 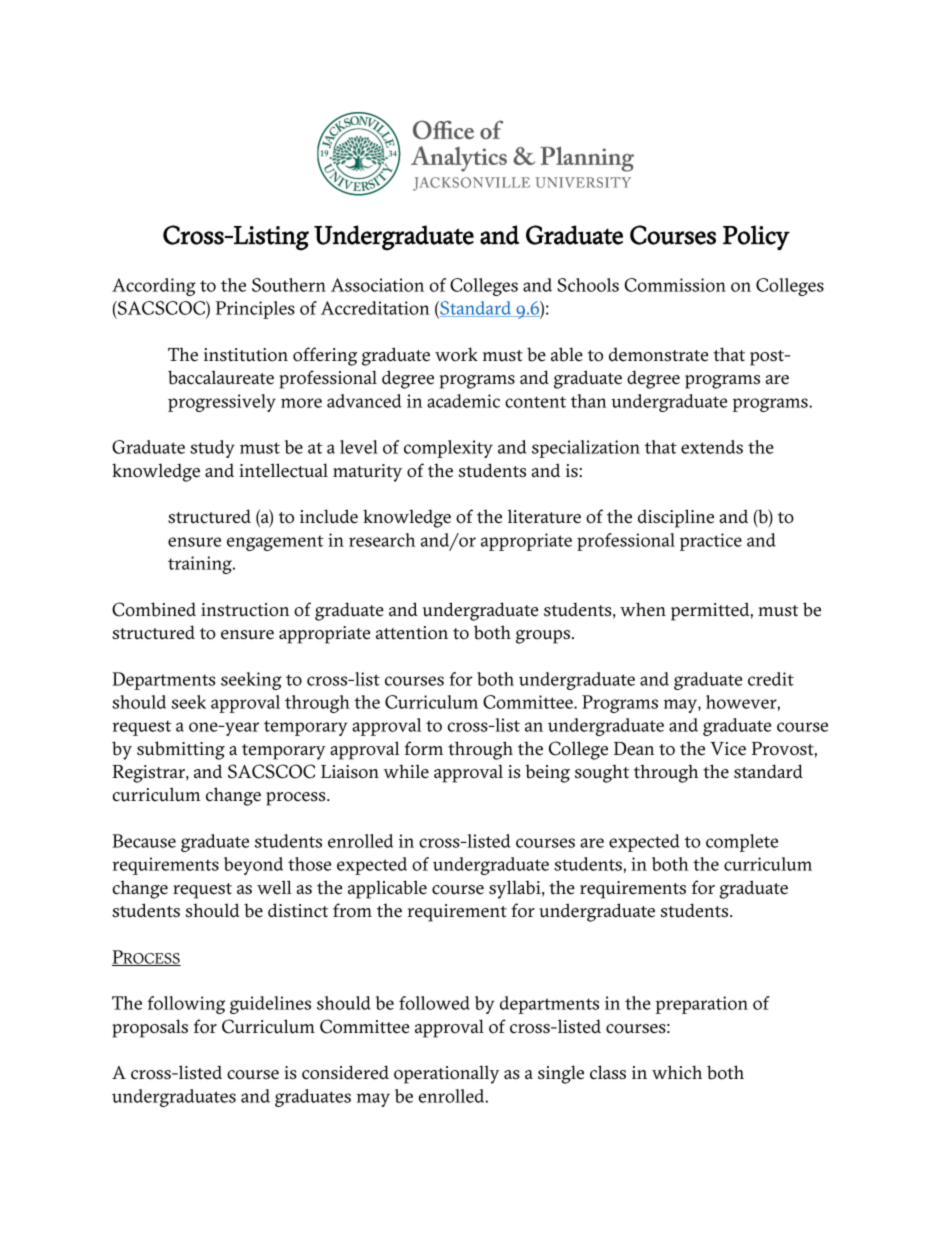 I want to click on Commission, so click(x=675, y=285).
